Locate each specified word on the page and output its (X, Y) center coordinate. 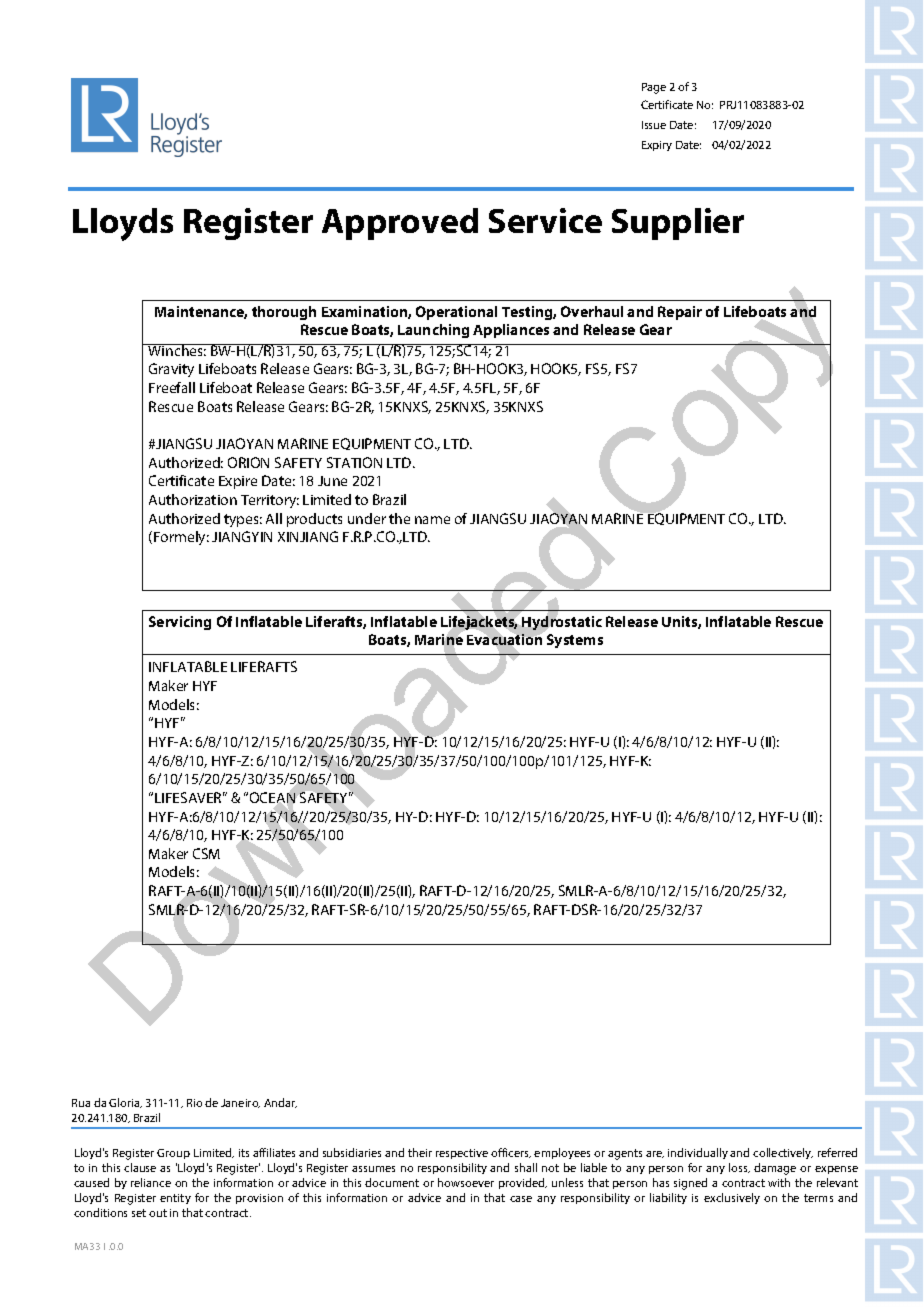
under (367, 518)
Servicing (180, 623)
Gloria (125, 1103)
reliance (151, 1182)
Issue (654, 125)
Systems (575, 641)
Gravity (171, 370)
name (432, 520)
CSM (206, 853)
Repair (680, 313)
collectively (783, 1153)
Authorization (193, 499)
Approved (400, 224)
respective (462, 1154)
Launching (433, 331)
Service (545, 220)
